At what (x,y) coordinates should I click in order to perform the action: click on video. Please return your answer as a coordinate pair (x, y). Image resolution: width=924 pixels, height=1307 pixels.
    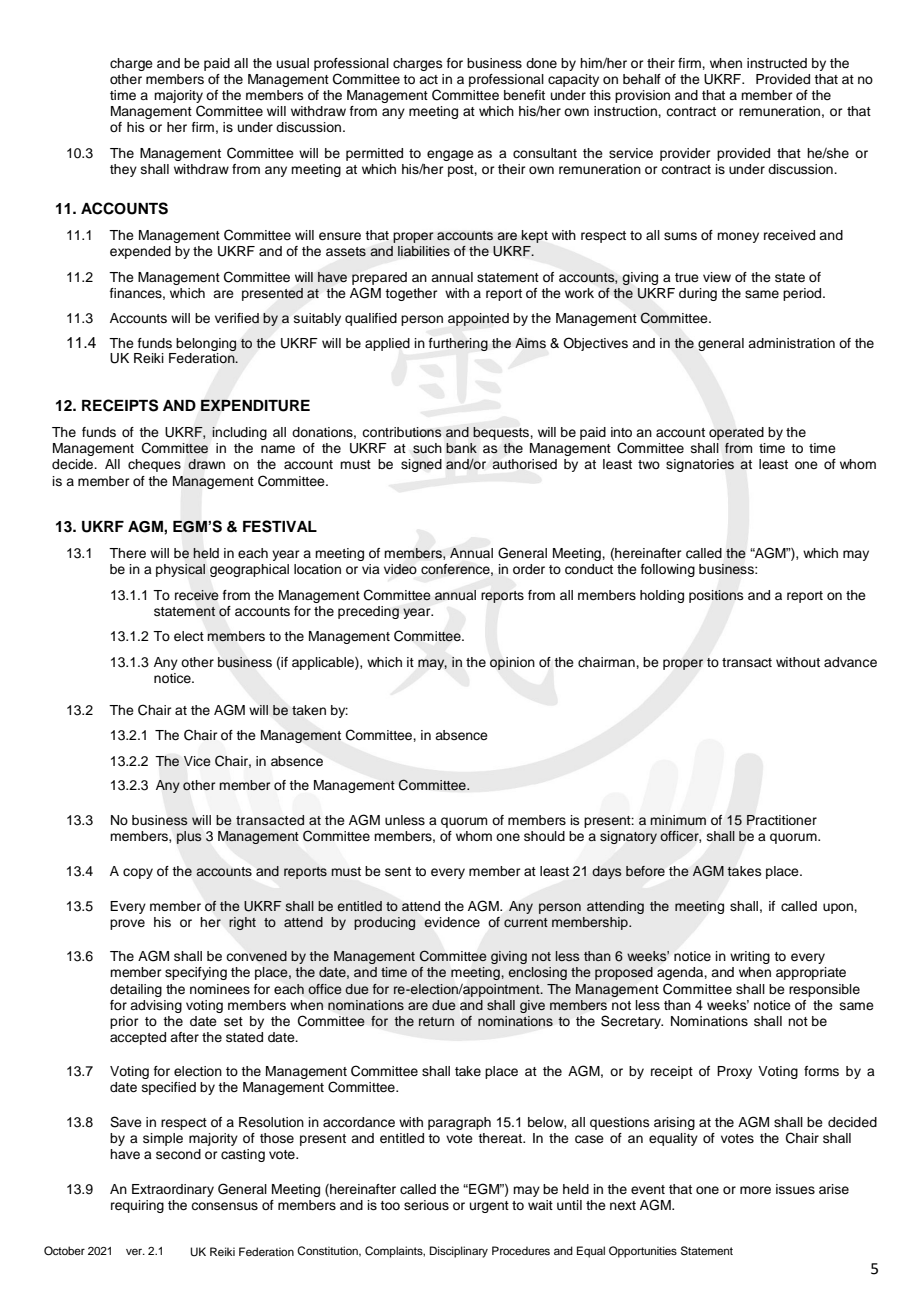
    Looking at the image, I should click on (400, 569).
